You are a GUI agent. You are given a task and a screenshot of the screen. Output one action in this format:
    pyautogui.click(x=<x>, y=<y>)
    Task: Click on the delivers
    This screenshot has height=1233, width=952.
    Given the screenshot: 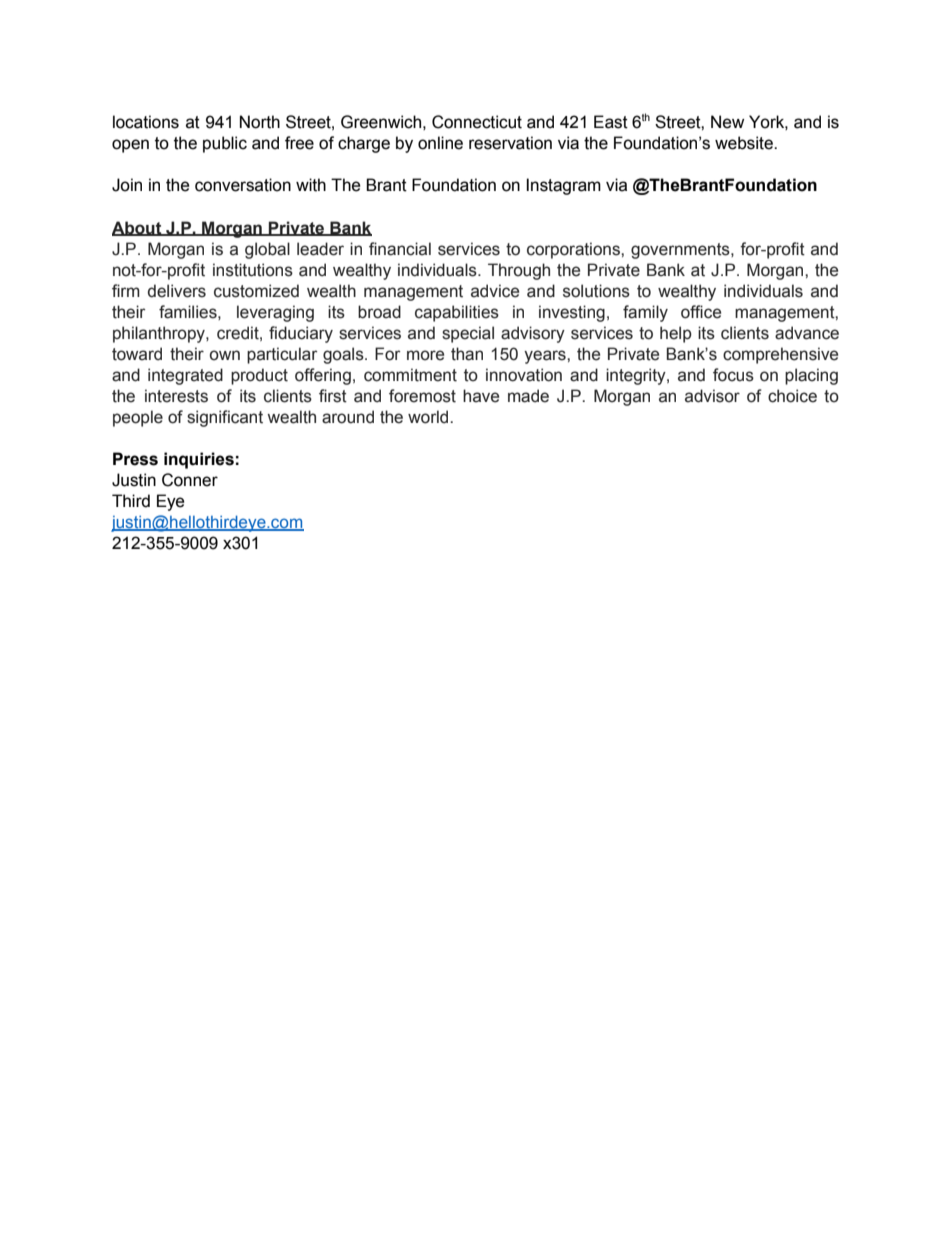 What is the action you would take?
    pyautogui.click(x=177, y=291)
